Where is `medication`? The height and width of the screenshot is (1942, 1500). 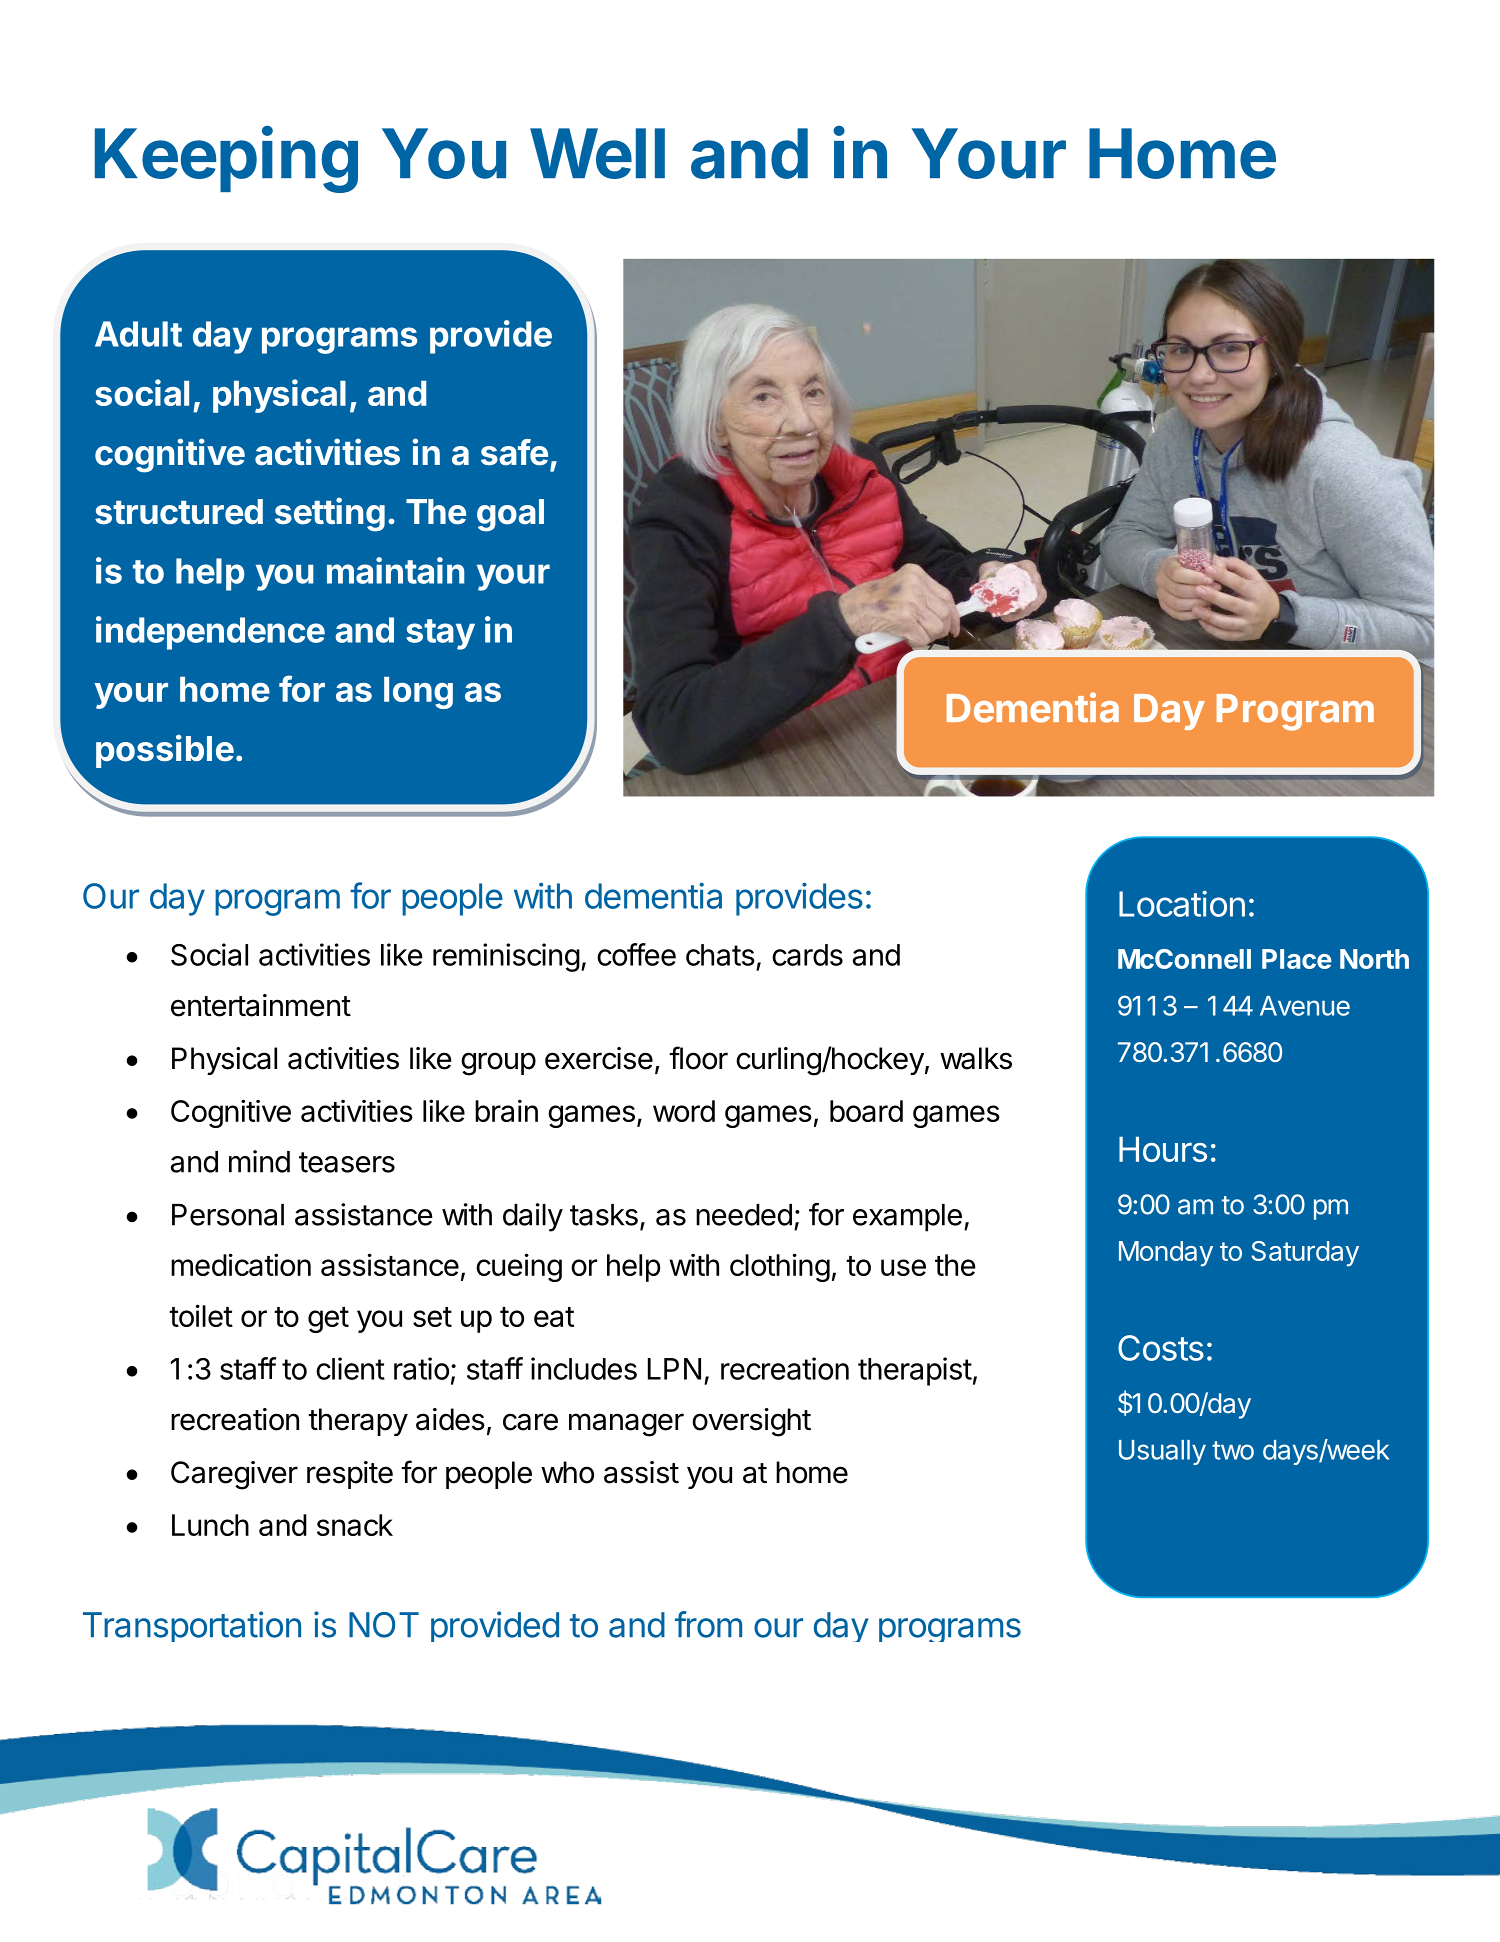 medication is located at coordinates (241, 1264).
